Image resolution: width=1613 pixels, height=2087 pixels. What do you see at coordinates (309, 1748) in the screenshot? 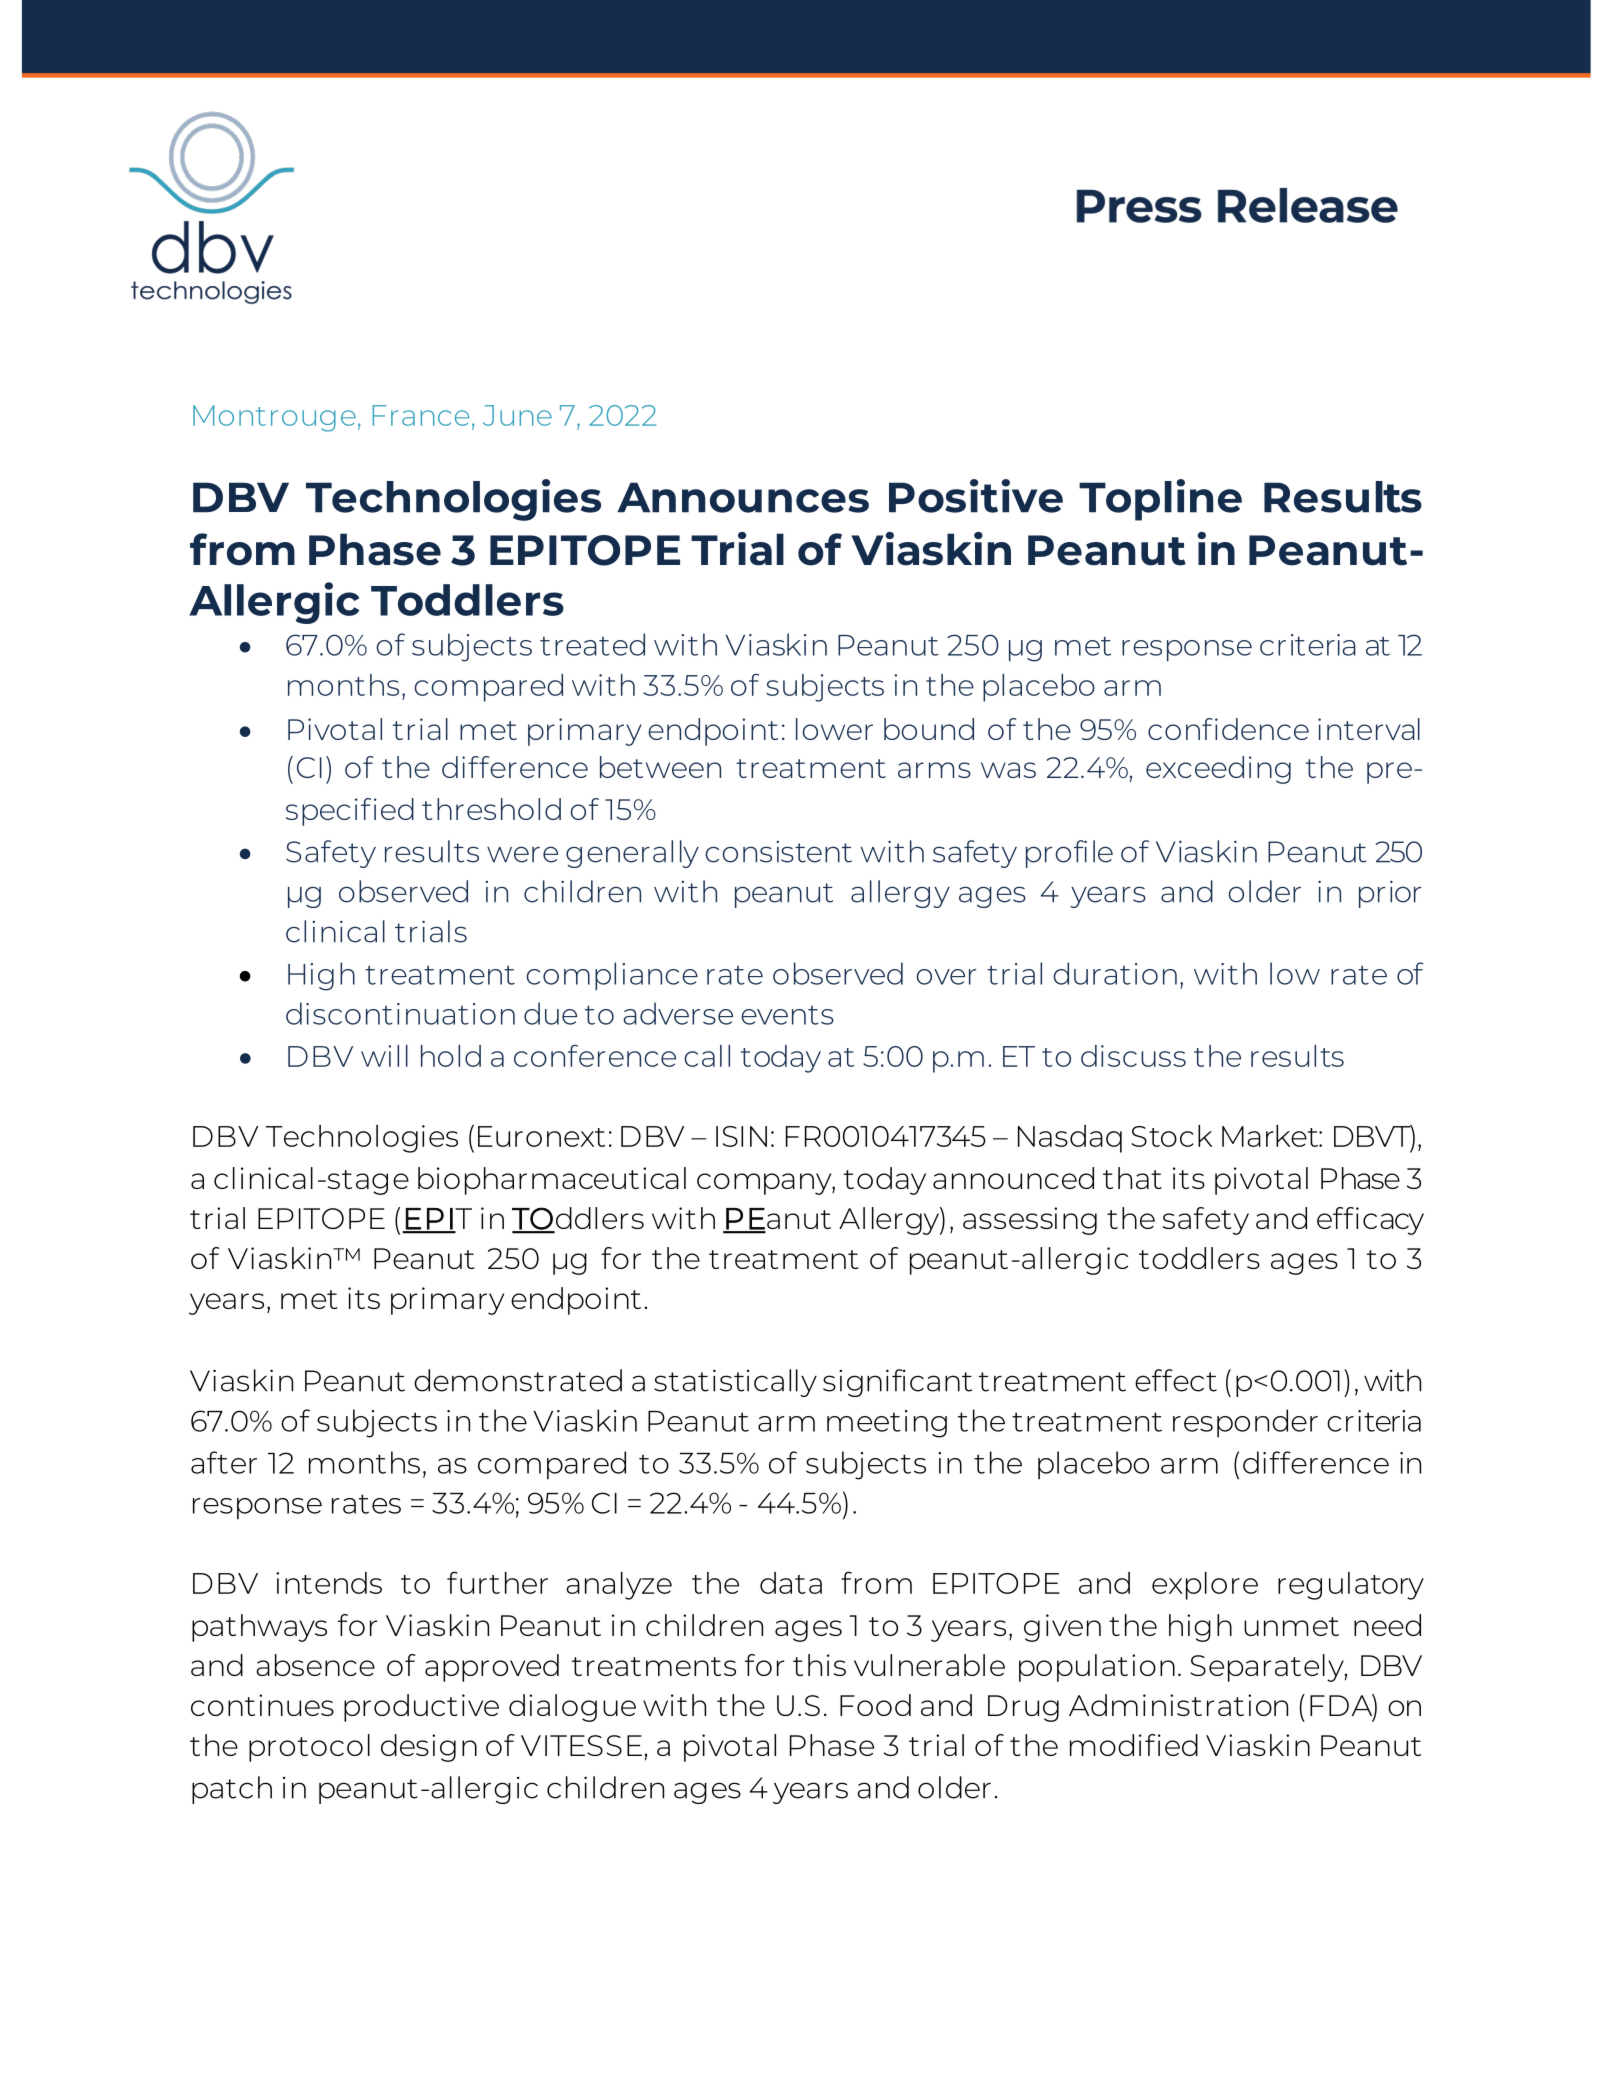
I see `protocol` at bounding box center [309, 1748].
